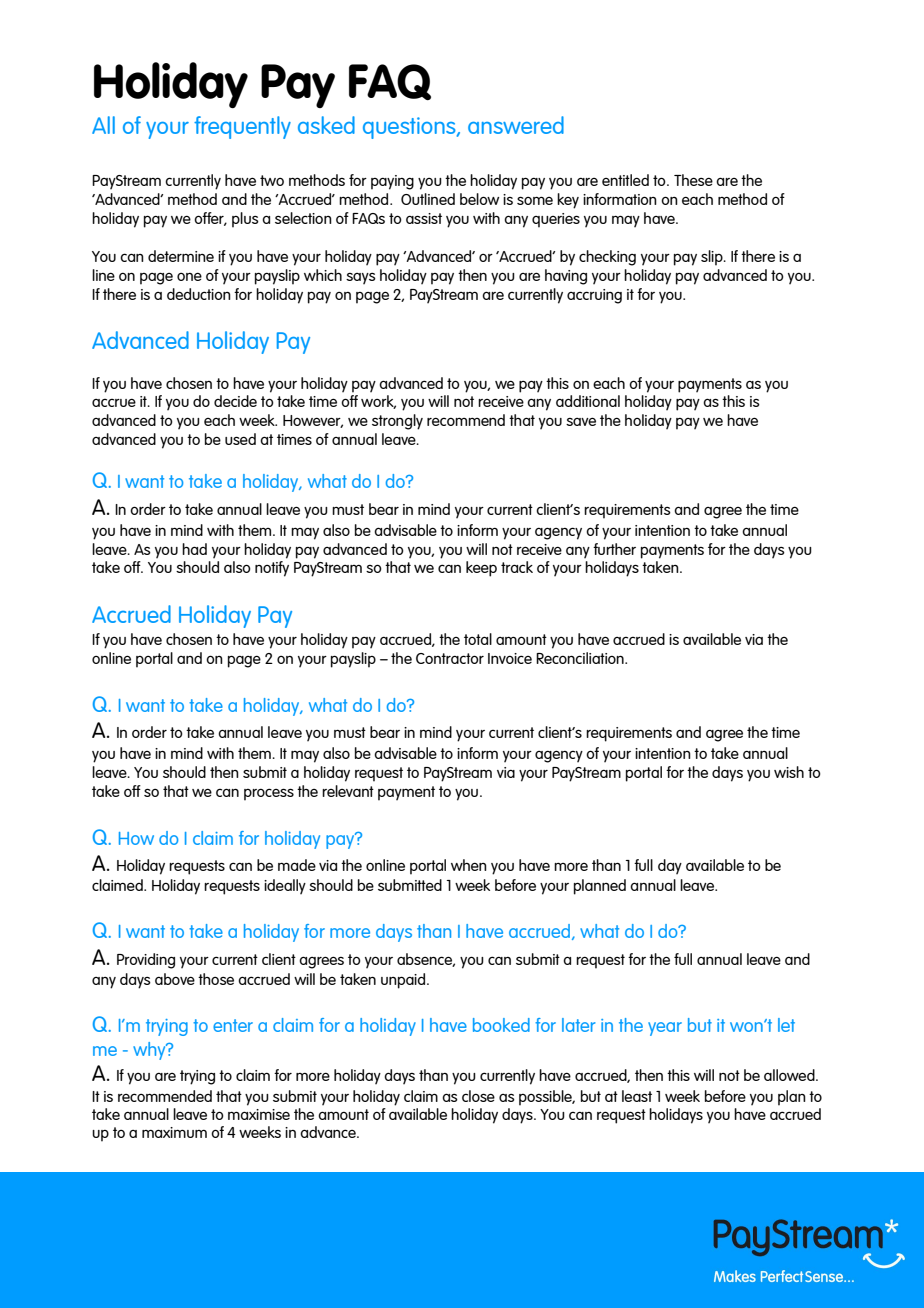  I want to click on when, so click(469, 865).
